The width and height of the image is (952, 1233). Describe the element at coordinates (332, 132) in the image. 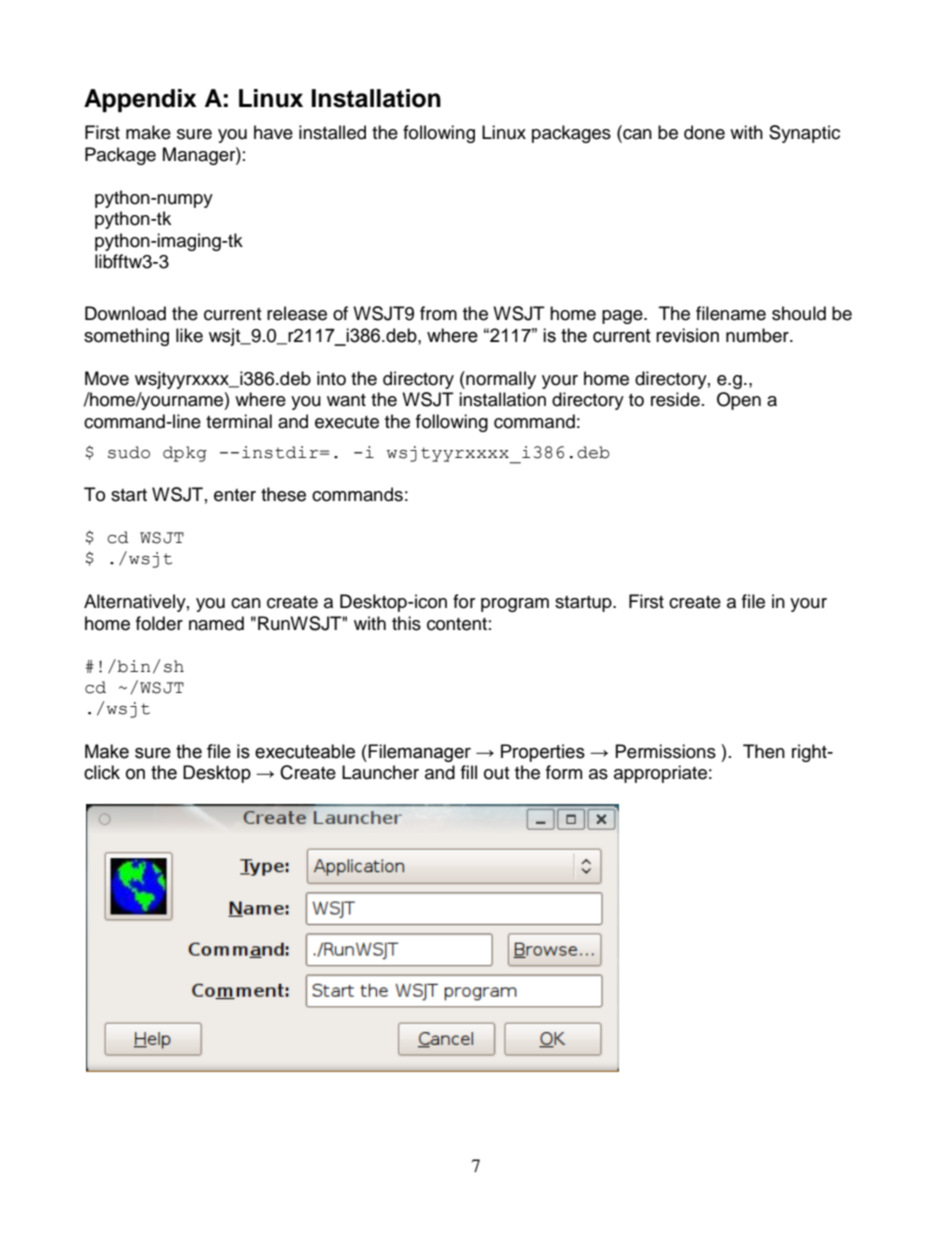

I see `installed` at that location.
